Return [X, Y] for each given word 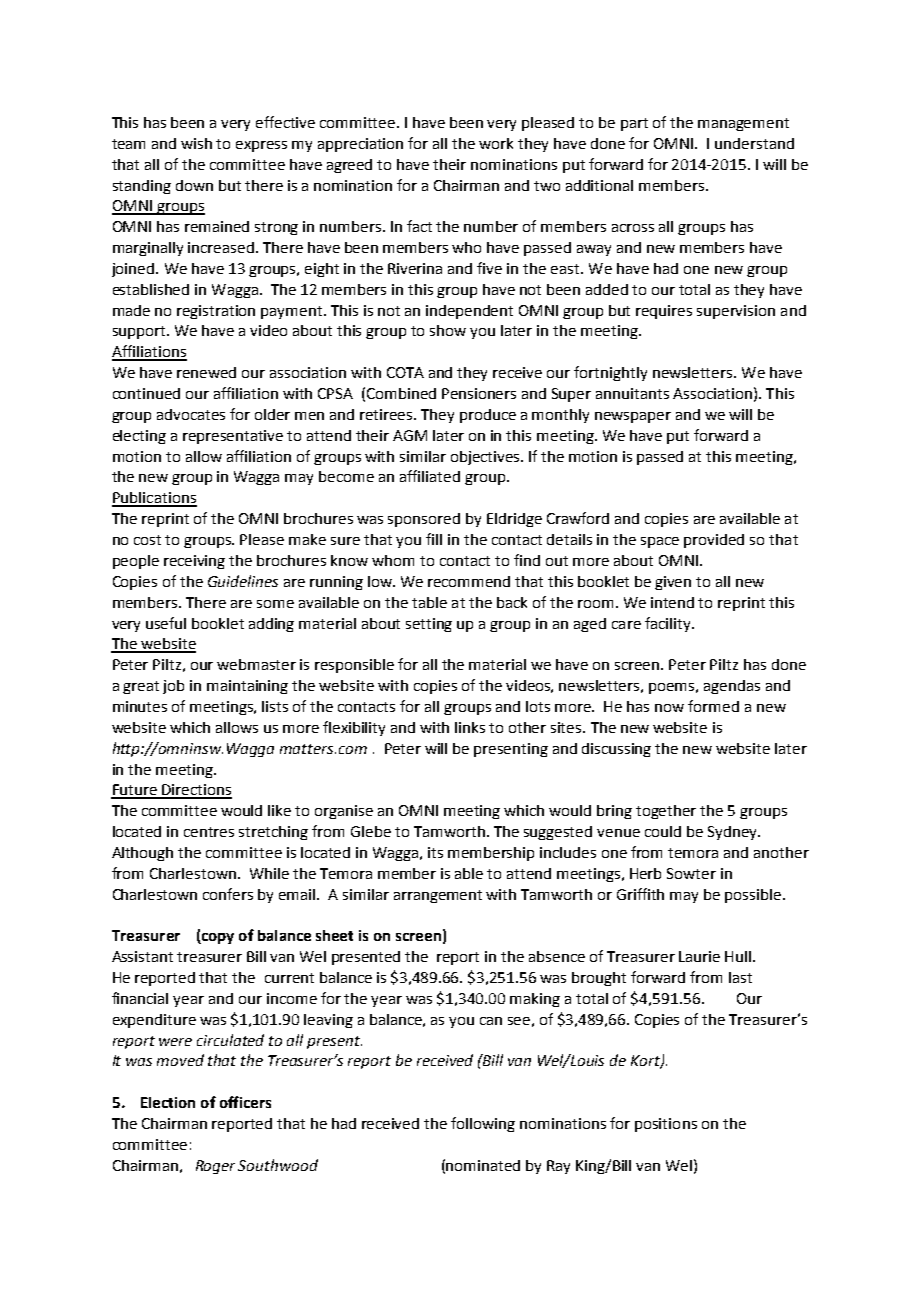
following [483, 1124]
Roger [215, 1167]
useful [166, 623]
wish [196, 143]
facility [669, 624]
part [634, 124]
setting [429, 625]
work [496, 143]
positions [666, 1125]
